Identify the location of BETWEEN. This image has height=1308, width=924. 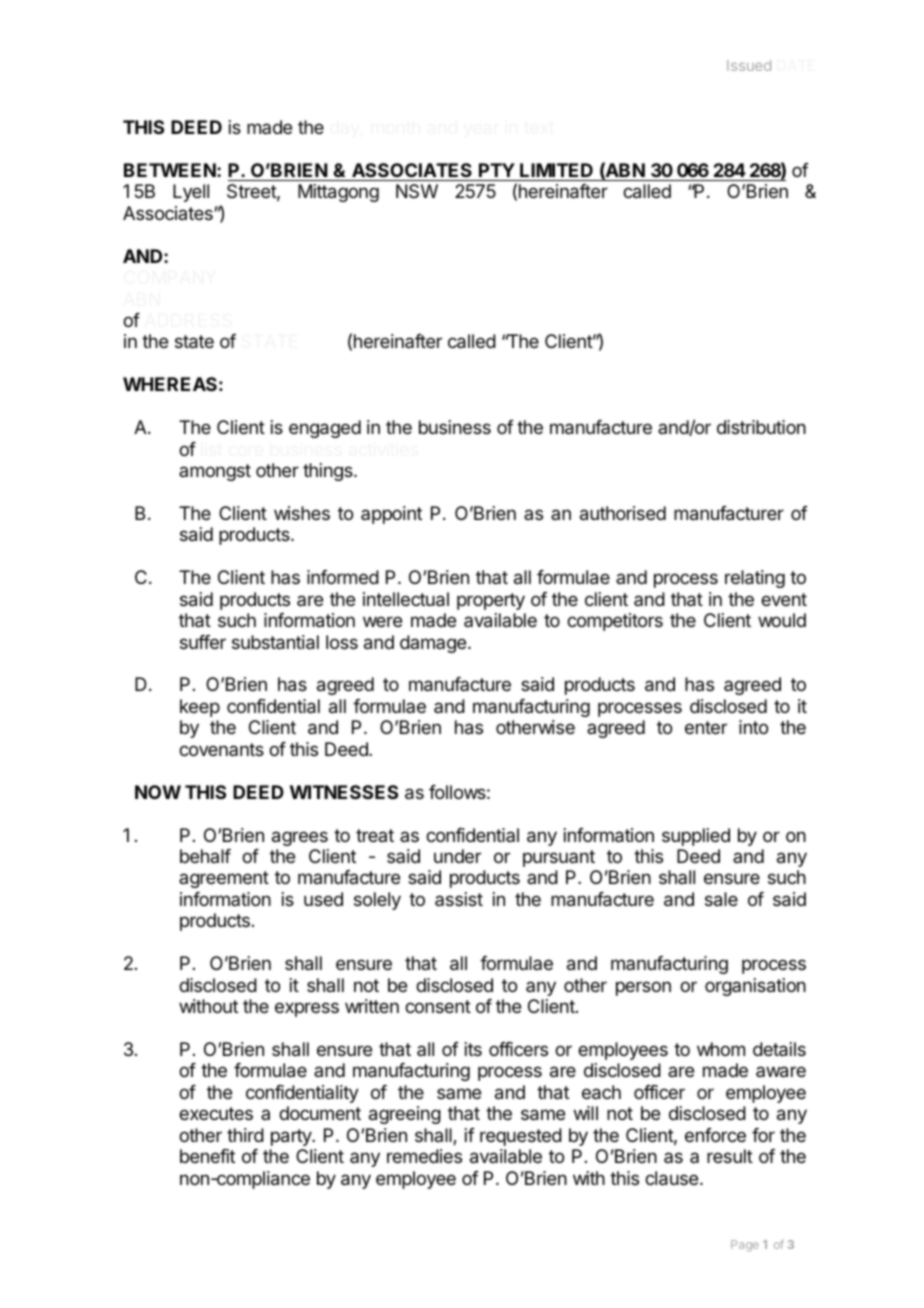
(170, 170).
